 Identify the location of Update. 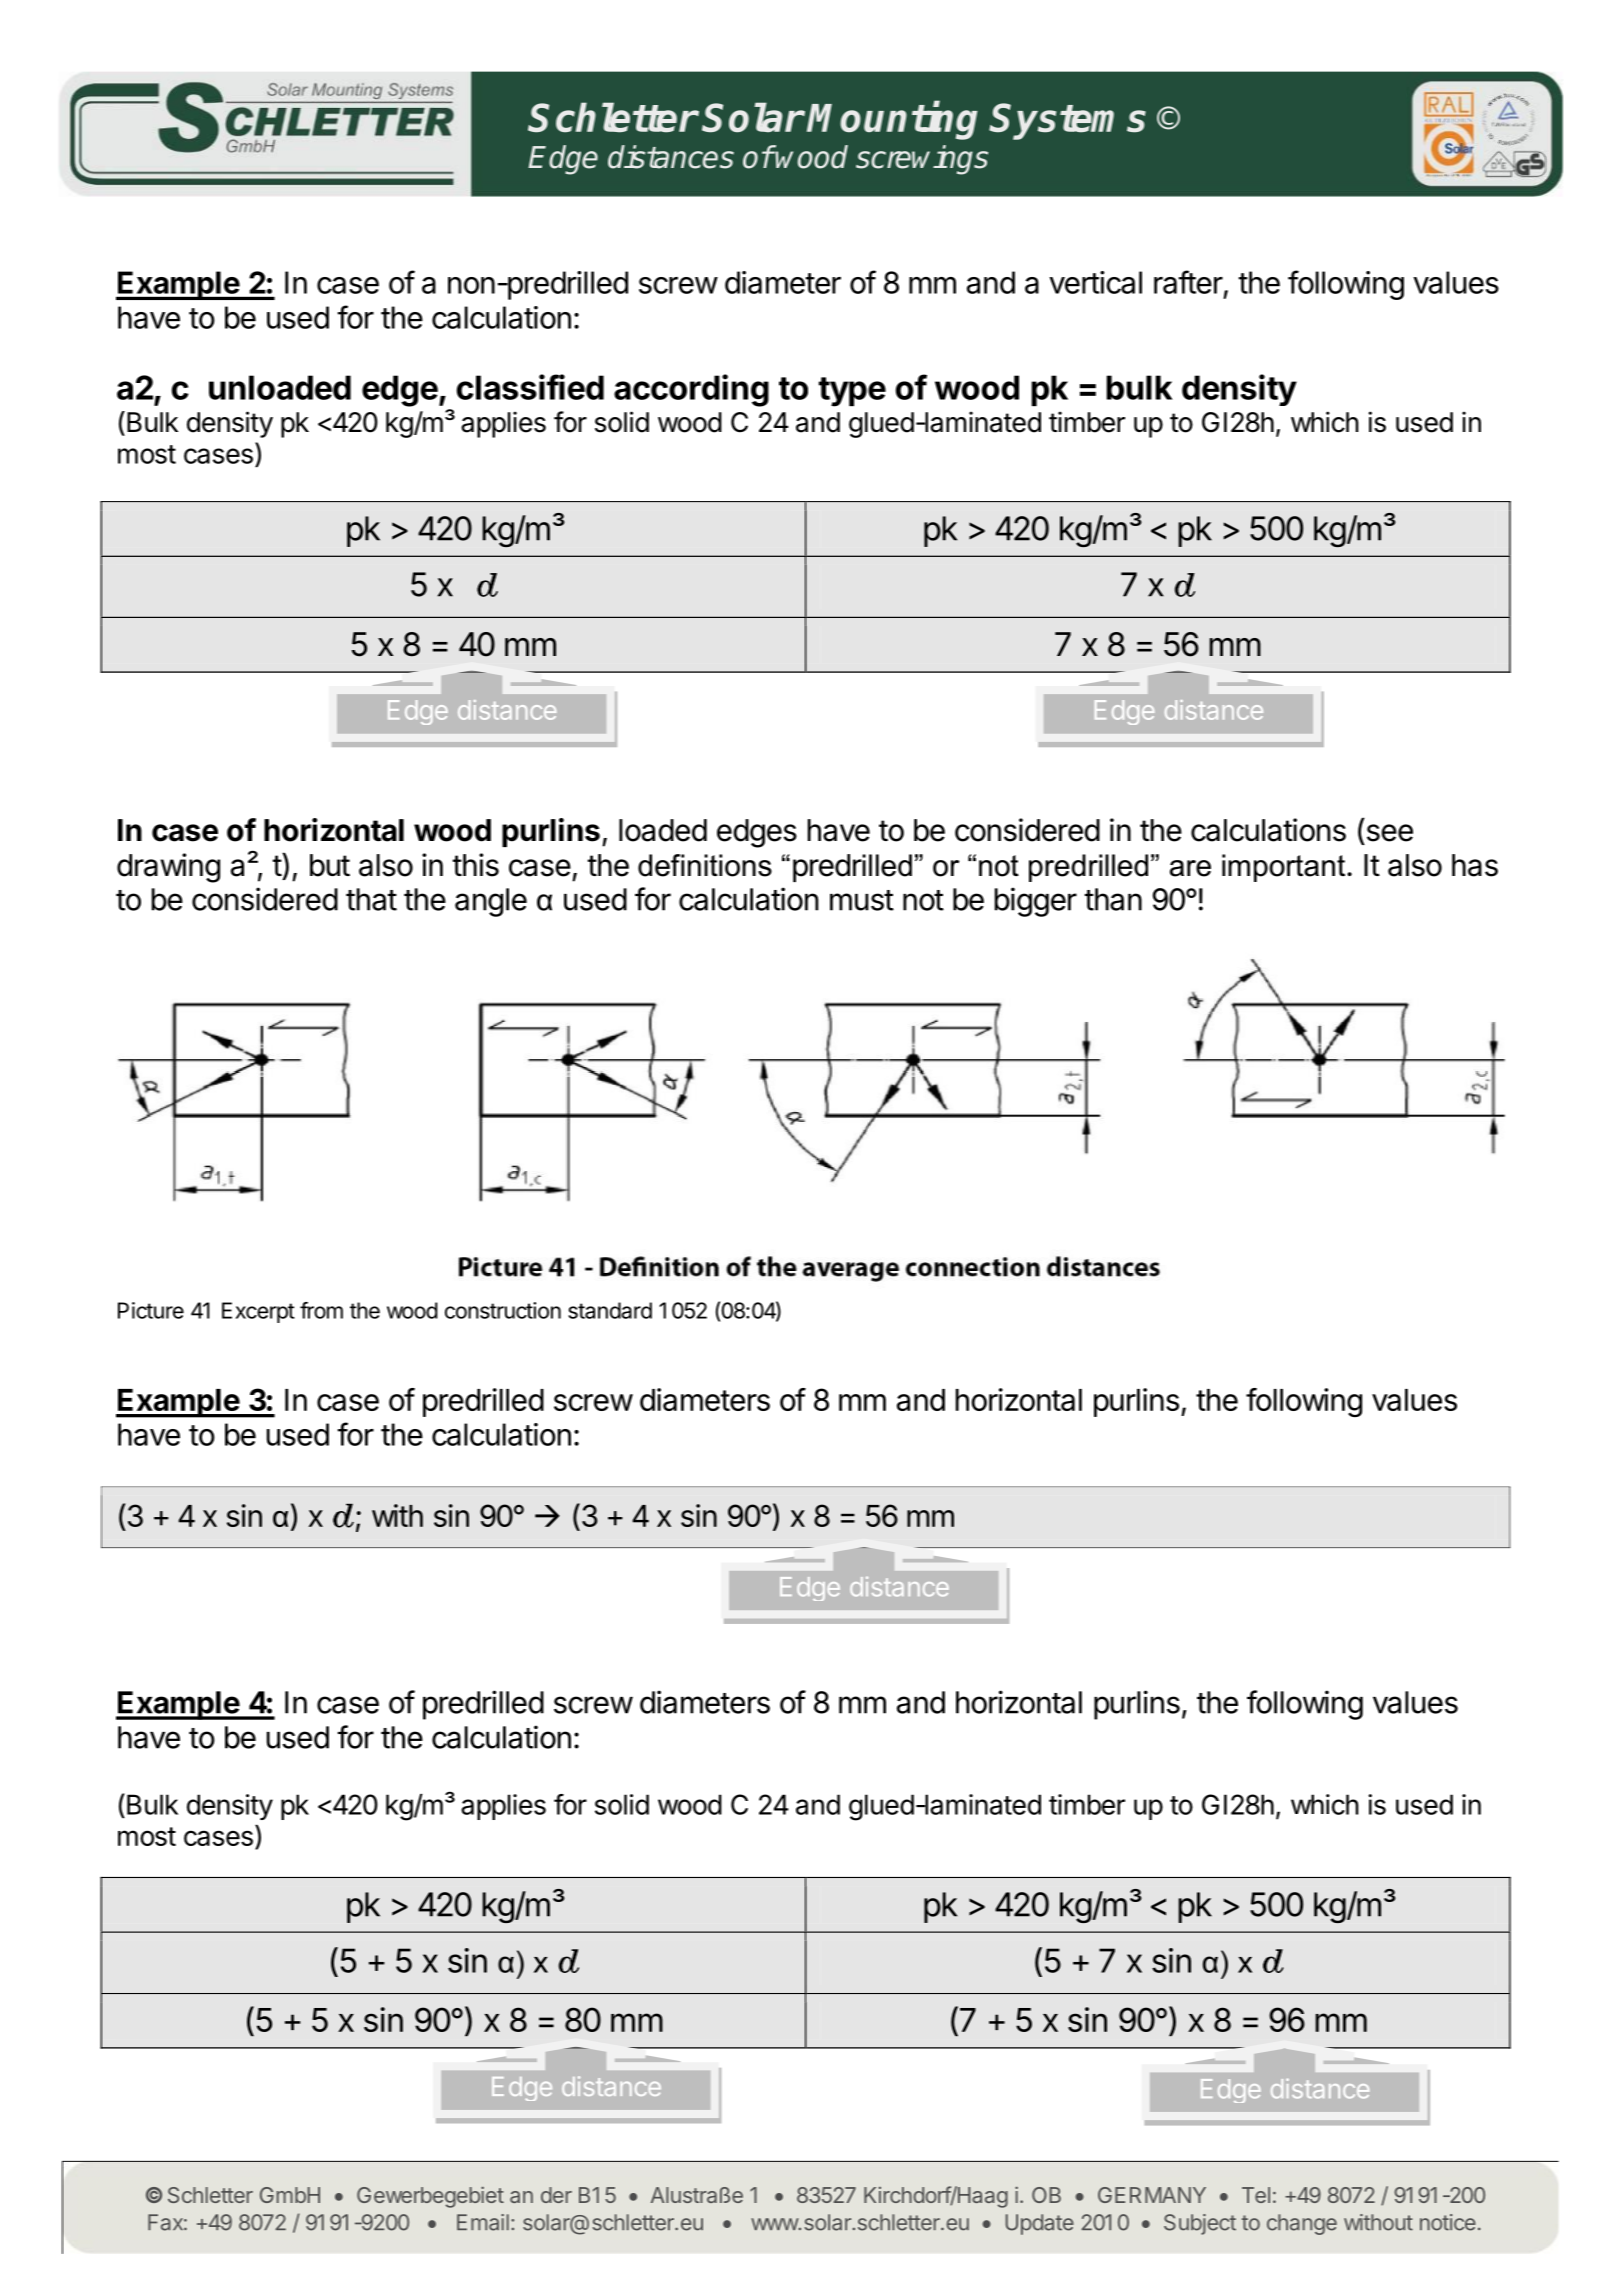
(1039, 2224).
